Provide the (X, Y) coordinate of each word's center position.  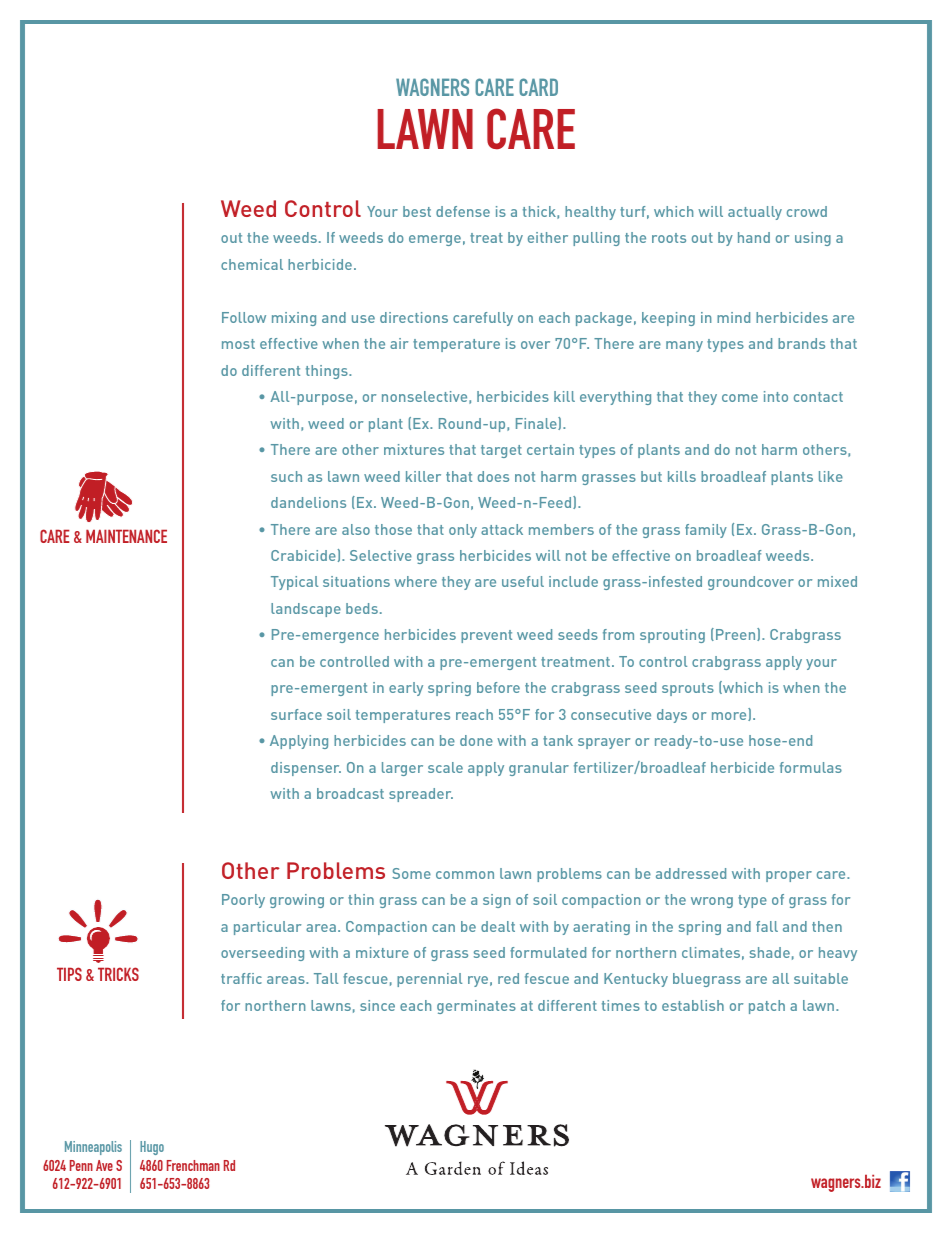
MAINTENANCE (126, 536)
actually (755, 213)
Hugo (152, 1148)
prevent (486, 636)
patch (767, 1007)
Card (538, 87)
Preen (737, 634)
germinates (476, 1007)
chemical (252, 264)
